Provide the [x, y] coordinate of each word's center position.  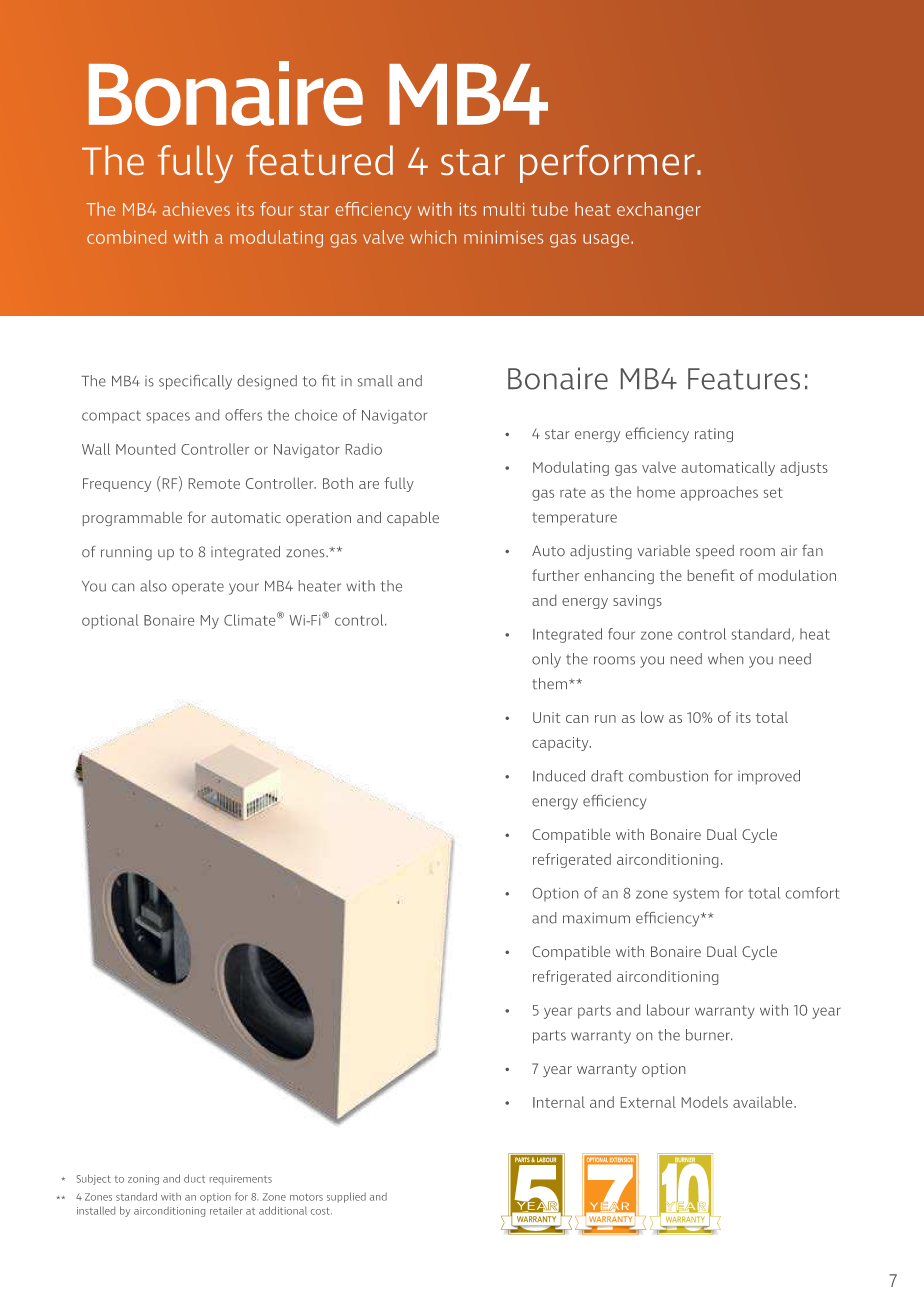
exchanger [659, 211]
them [549, 683]
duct [194, 1178]
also [153, 586]
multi [504, 209]
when [725, 659]
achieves [196, 209]
